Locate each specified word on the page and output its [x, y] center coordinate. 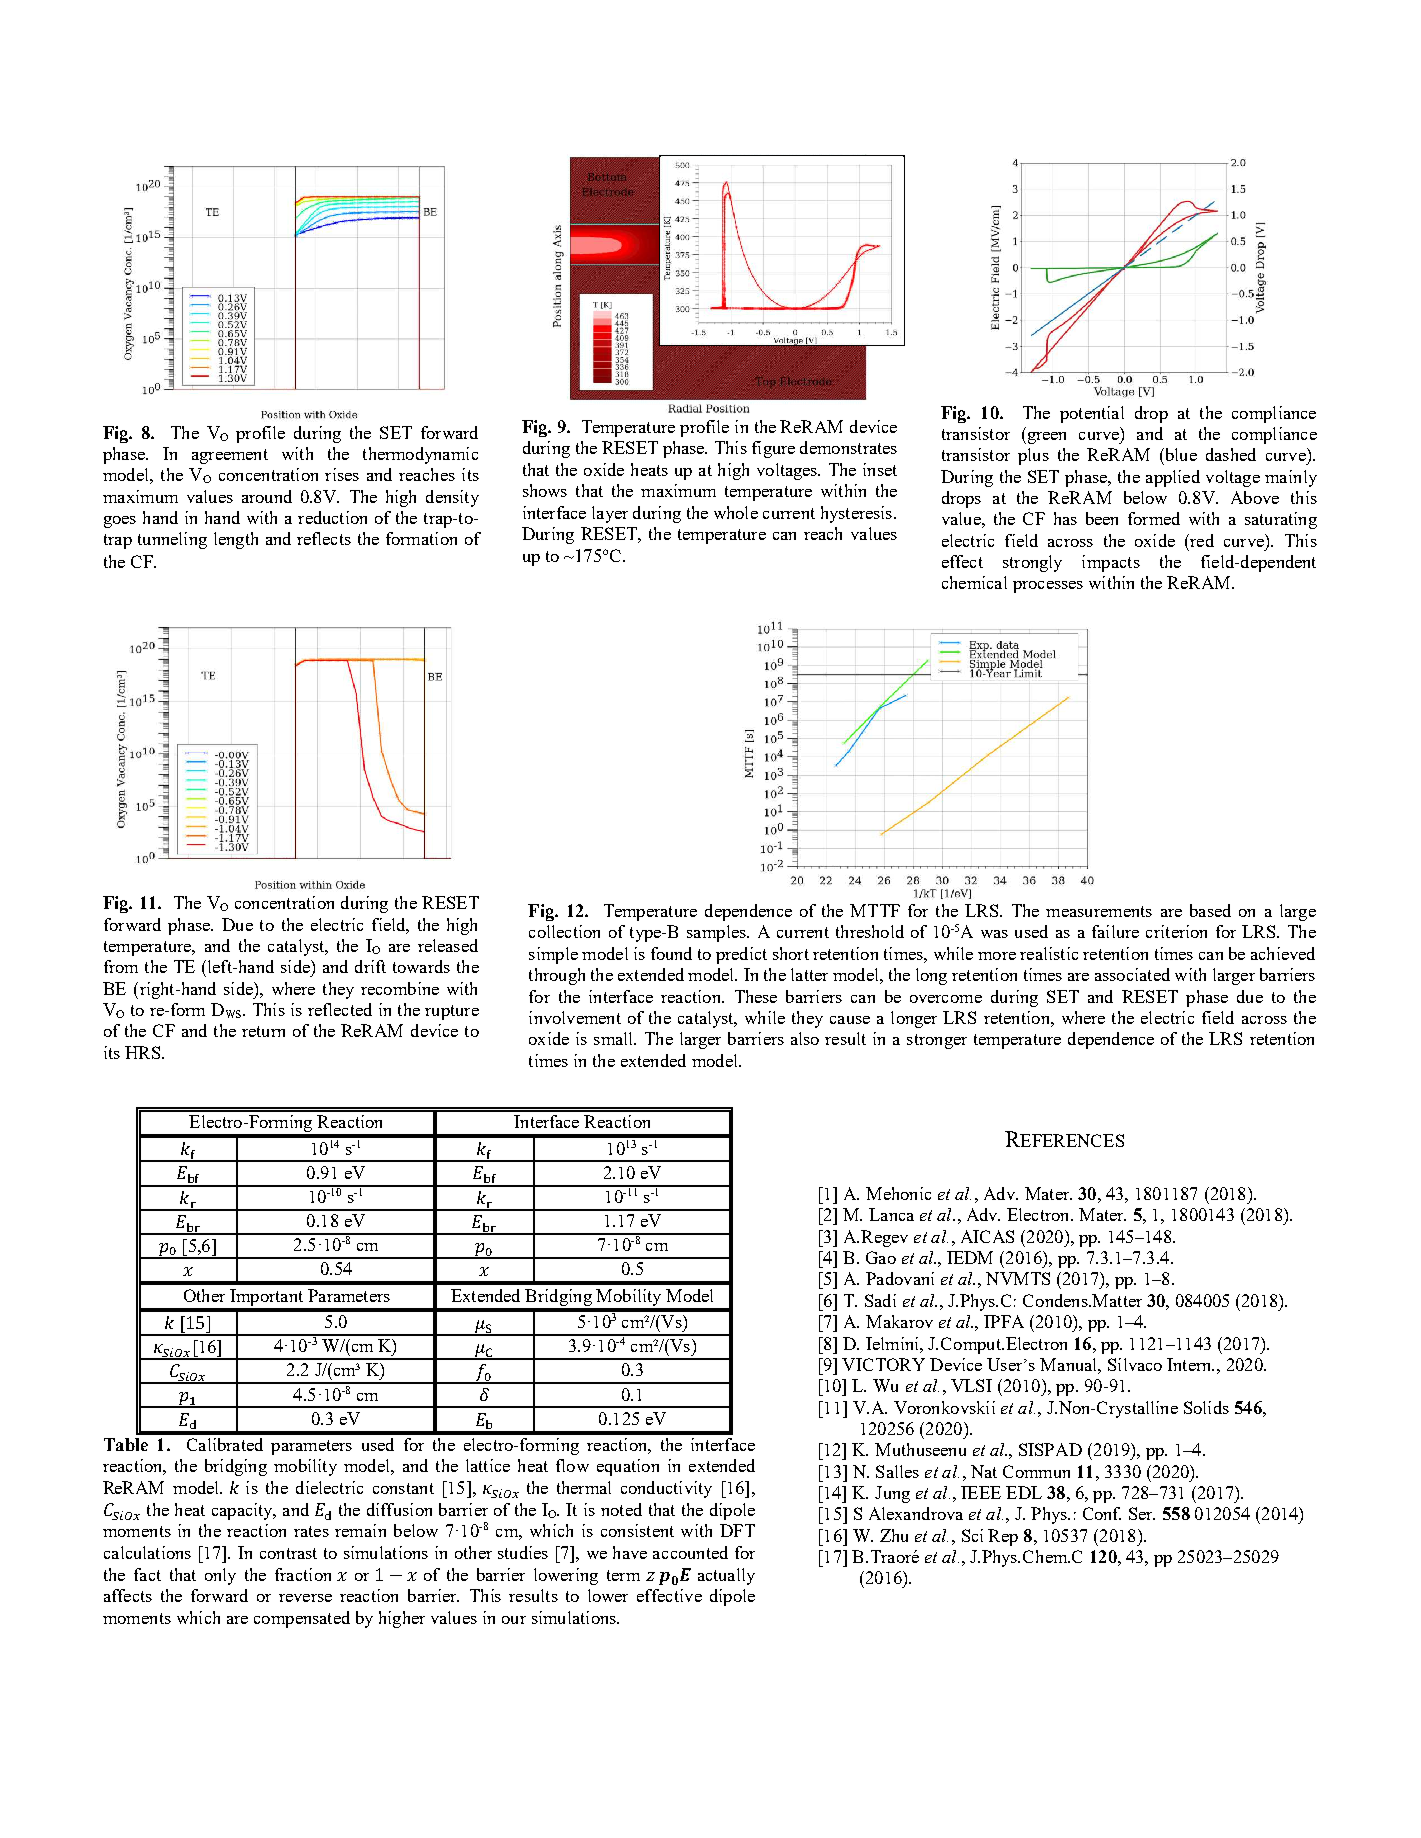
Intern [1190, 1364]
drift [370, 966]
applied [1173, 478]
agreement [230, 456]
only [220, 1576]
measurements [1099, 911]
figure [773, 449]
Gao [881, 1257]
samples [717, 933]
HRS [144, 1052]
